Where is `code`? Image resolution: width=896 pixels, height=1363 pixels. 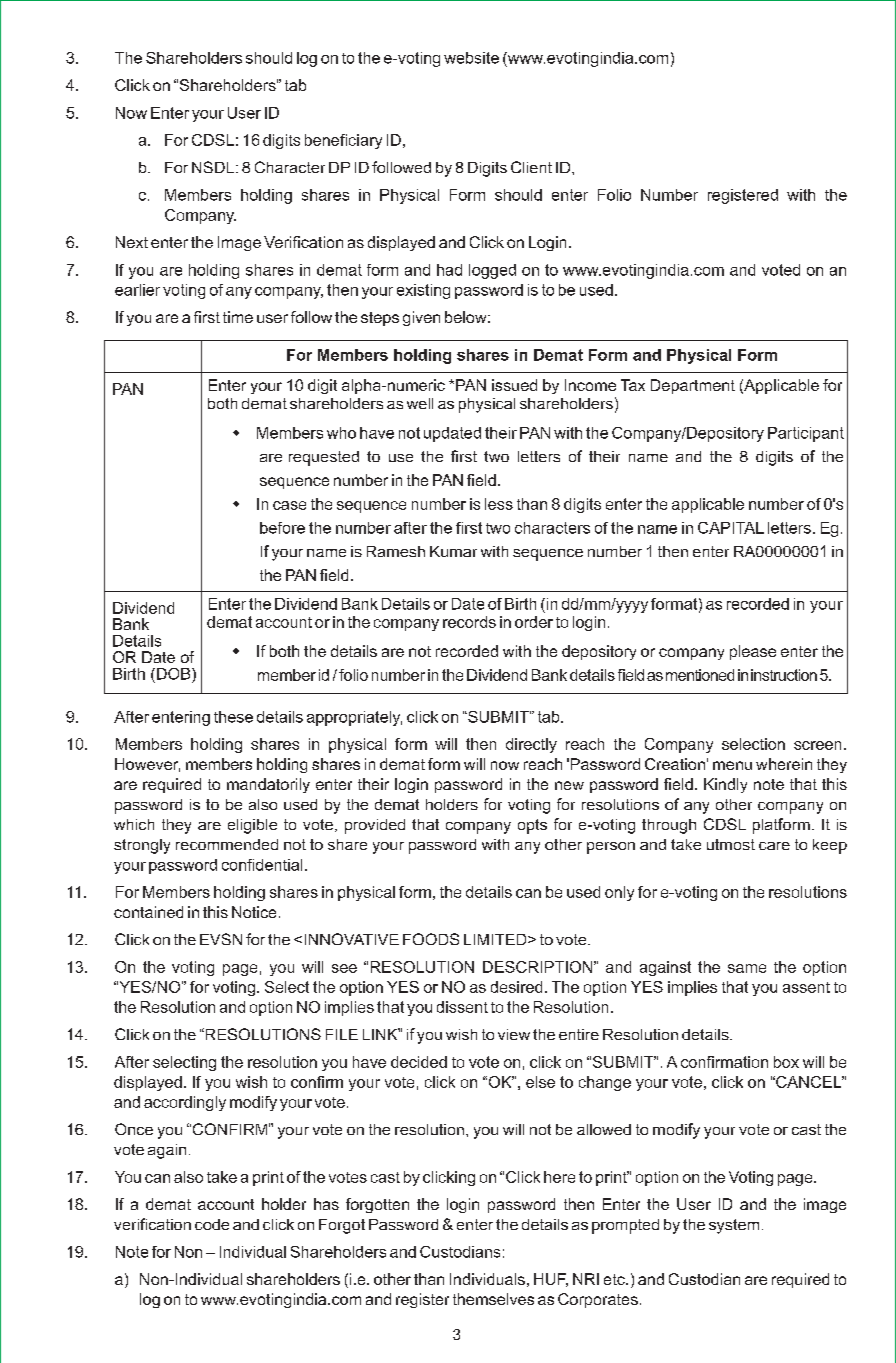 code is located at coordinates (212, 1224).
